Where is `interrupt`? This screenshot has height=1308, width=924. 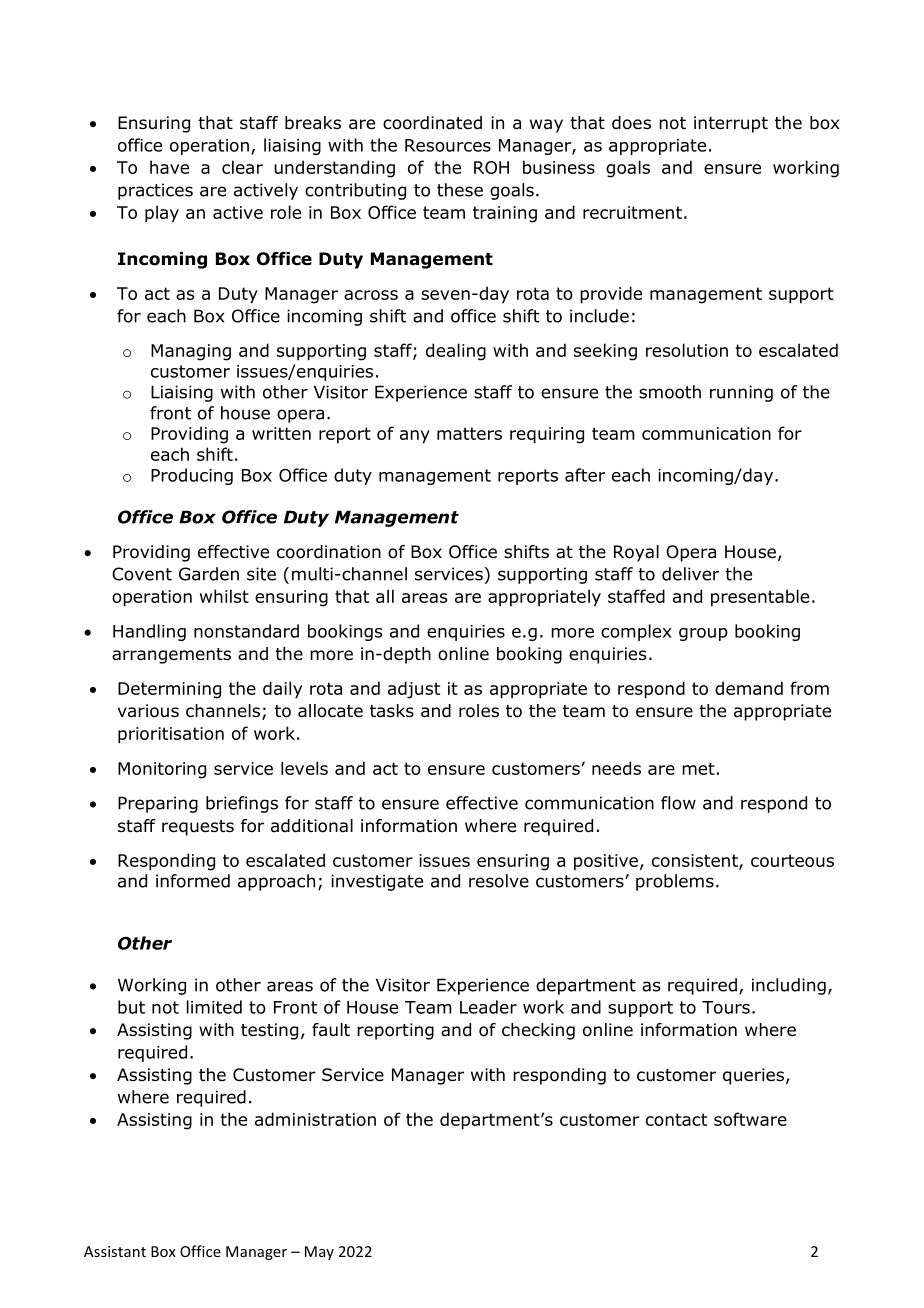
interrupt is located at coordinates (731, 124).
